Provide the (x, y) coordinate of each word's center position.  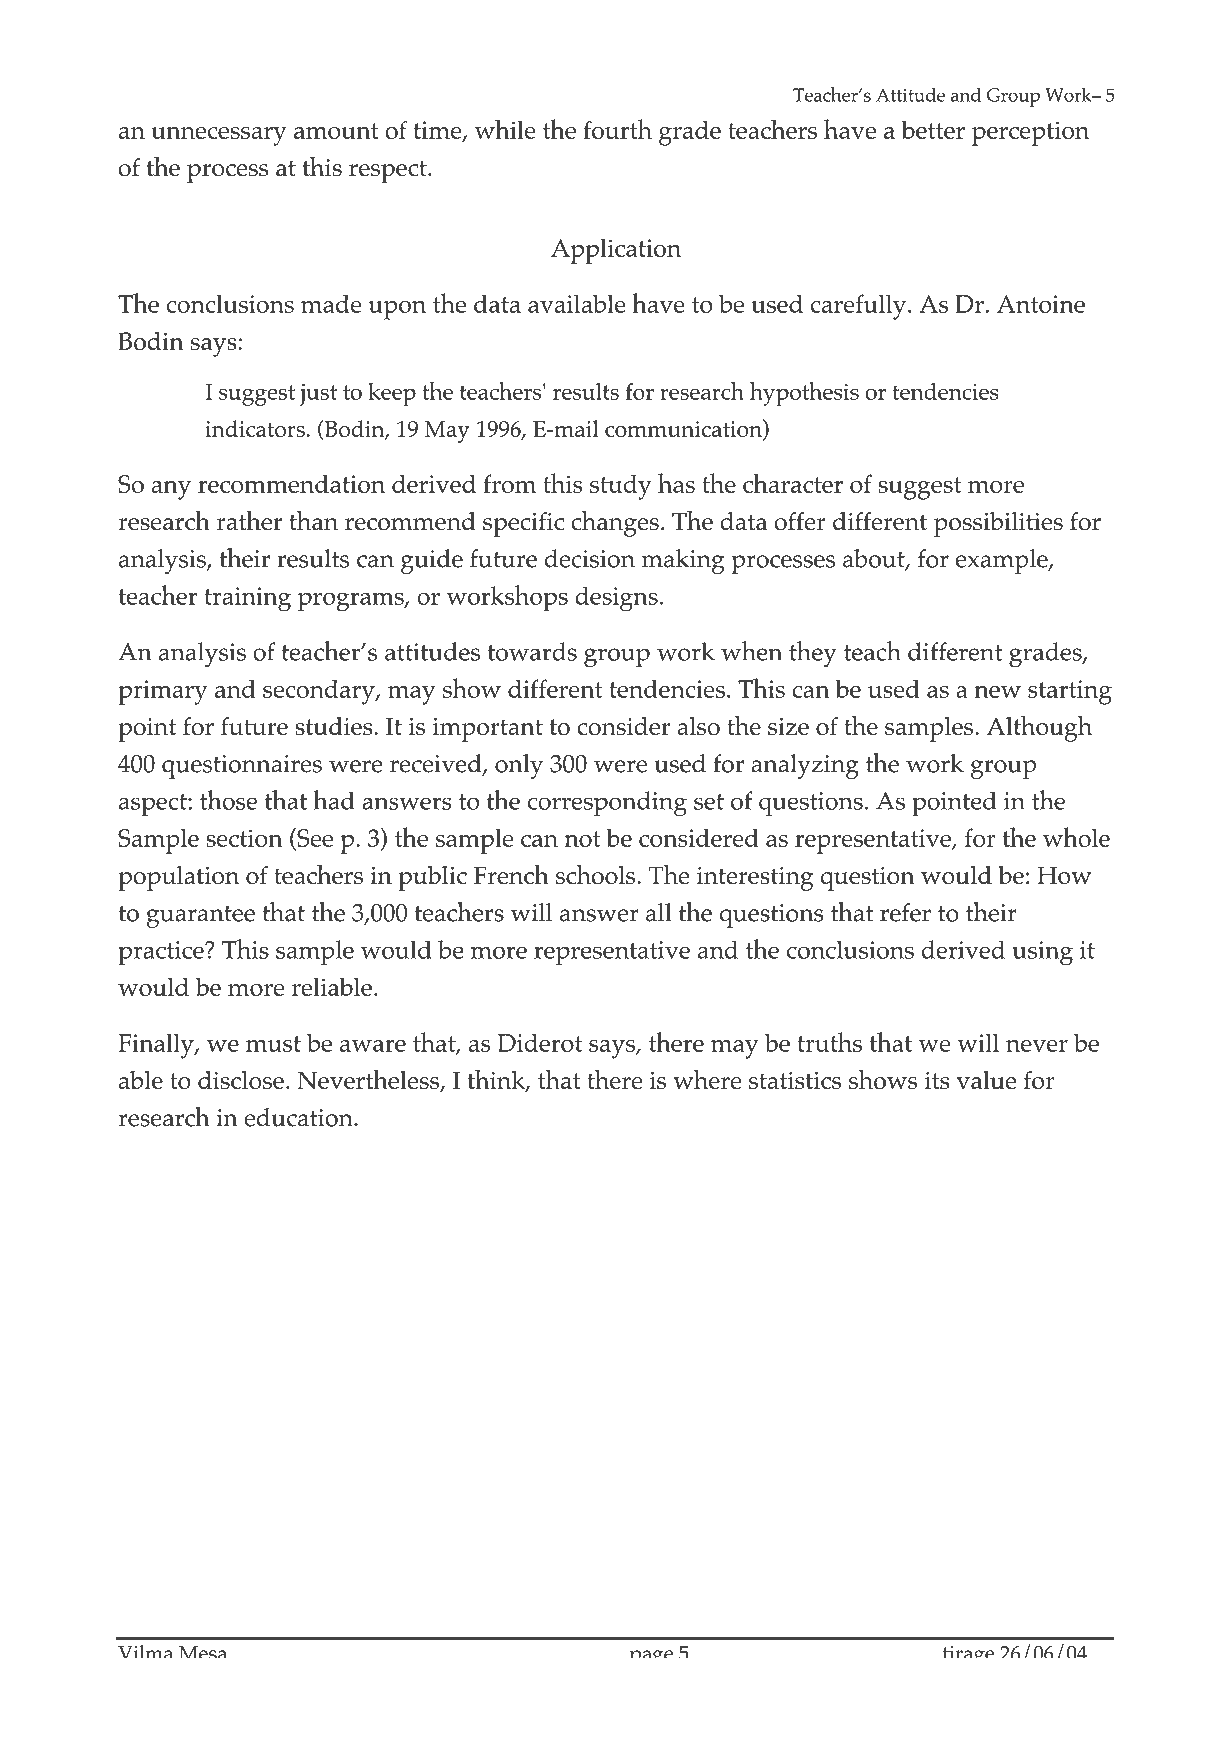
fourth (617, 129)
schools (597, 874)
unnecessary (219, 136)
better (933, 129)
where (707, 1079)
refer (905, 912)
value (986, 1080)
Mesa (202, 1652)
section (244, 838)
